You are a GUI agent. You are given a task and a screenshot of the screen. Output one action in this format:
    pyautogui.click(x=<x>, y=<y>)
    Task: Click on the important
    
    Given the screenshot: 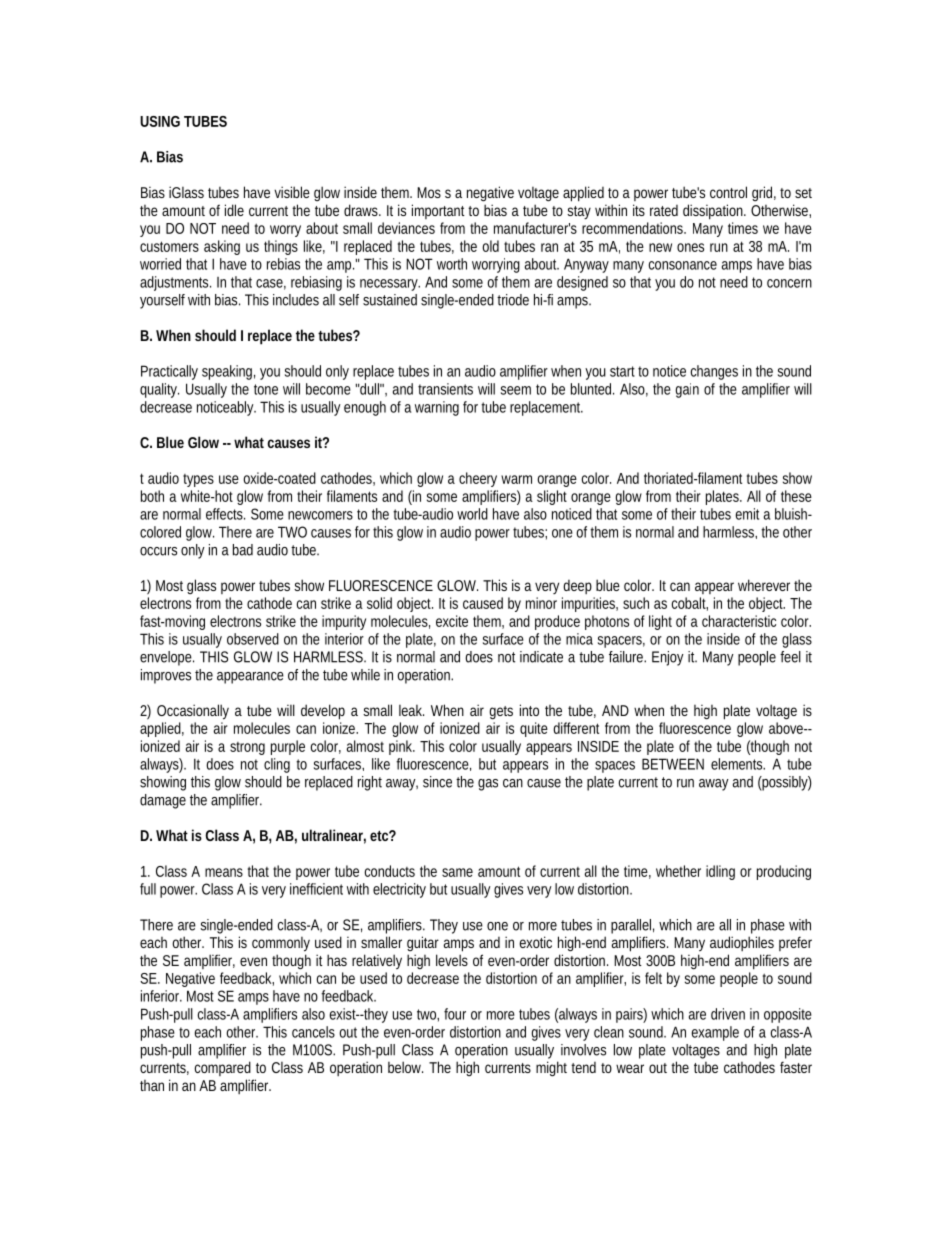 What is the action you would take?
    pyautogui.click(x=438, y=211)
